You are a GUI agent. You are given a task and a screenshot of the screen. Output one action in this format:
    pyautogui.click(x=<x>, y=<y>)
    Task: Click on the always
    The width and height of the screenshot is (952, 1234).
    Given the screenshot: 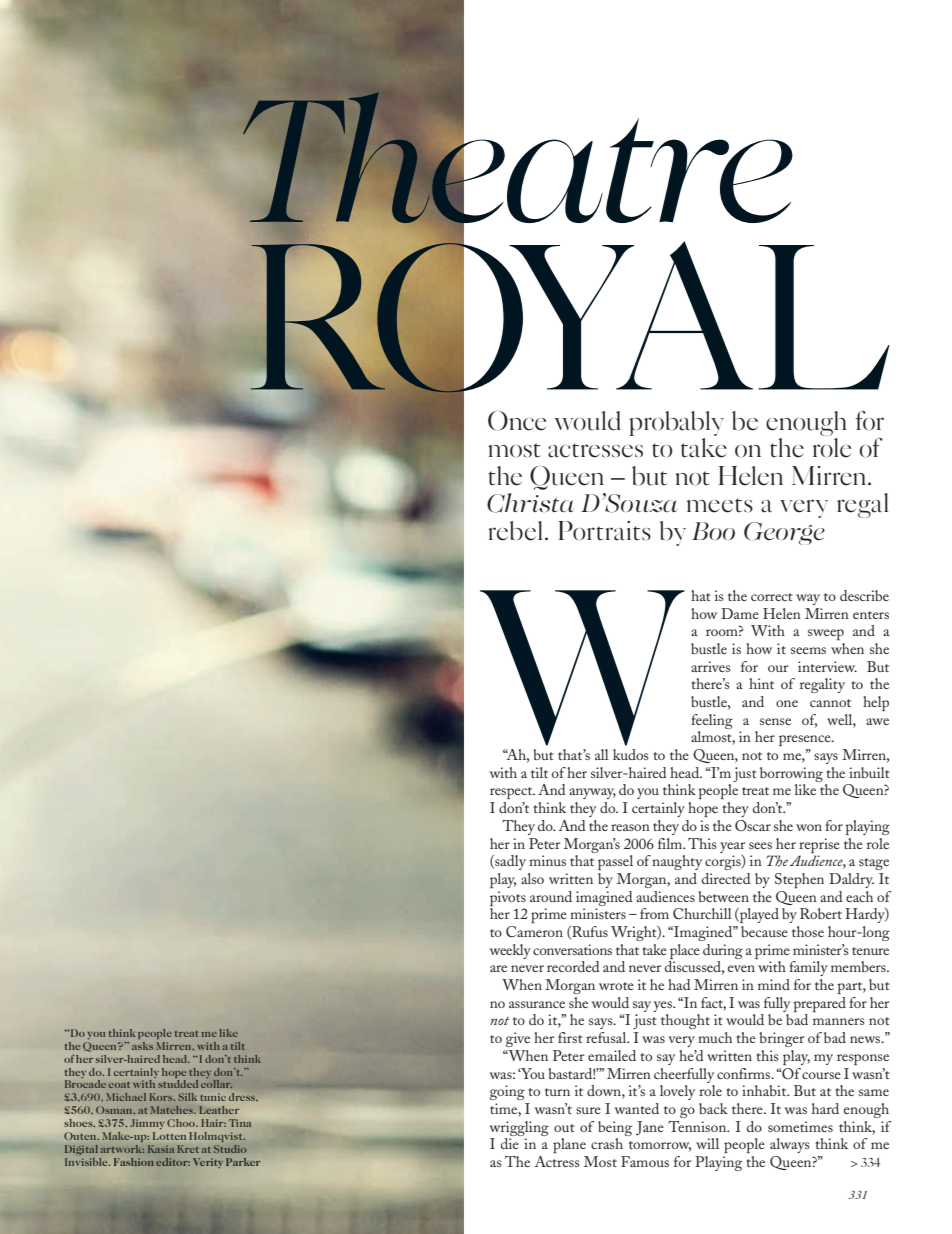 What is the action you would take?
    pyautogui.click(x=790, y=1145)
